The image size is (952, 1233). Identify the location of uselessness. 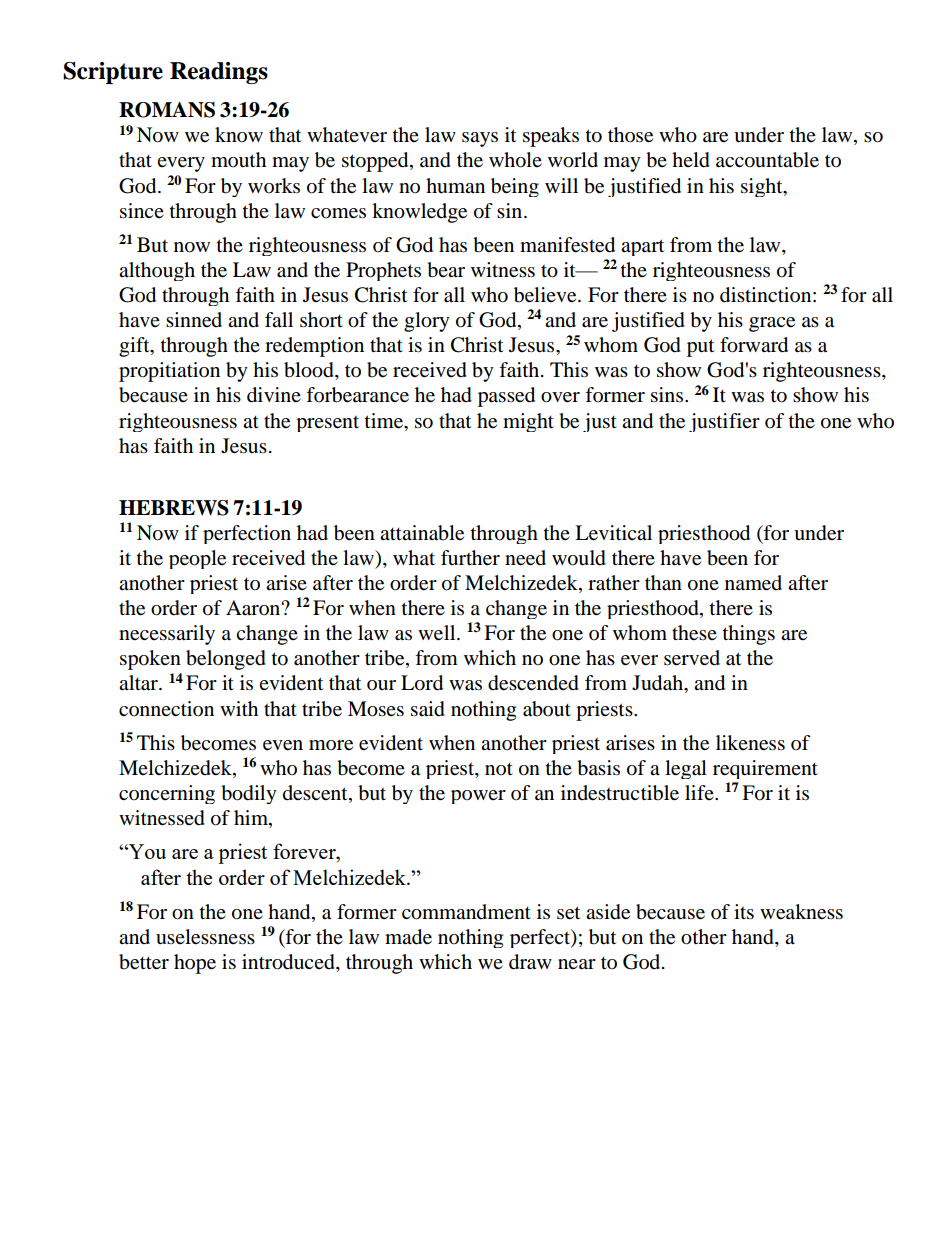
(205, 937).
